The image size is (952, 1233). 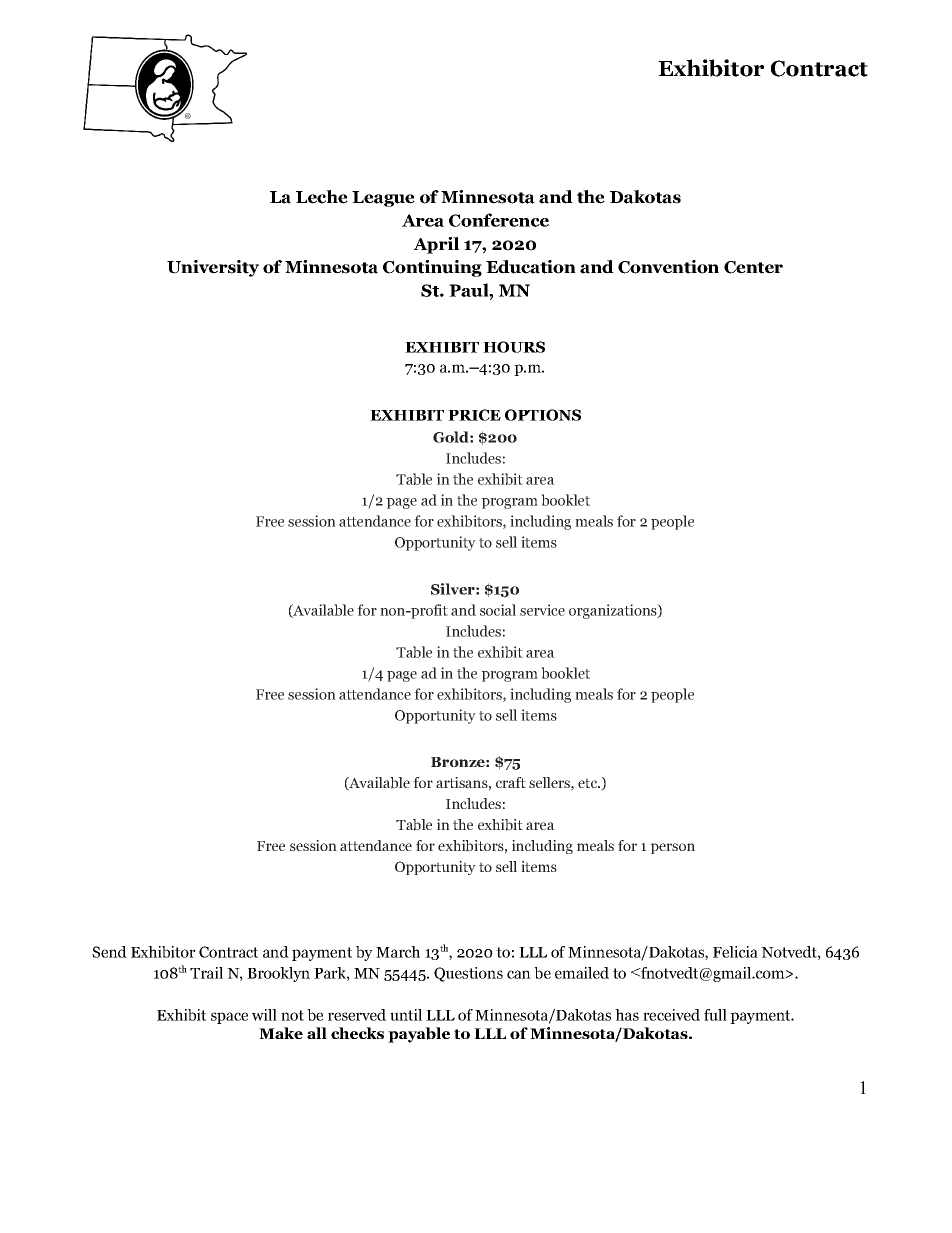 I want to click on Convention, so click(x=668, y=267).
